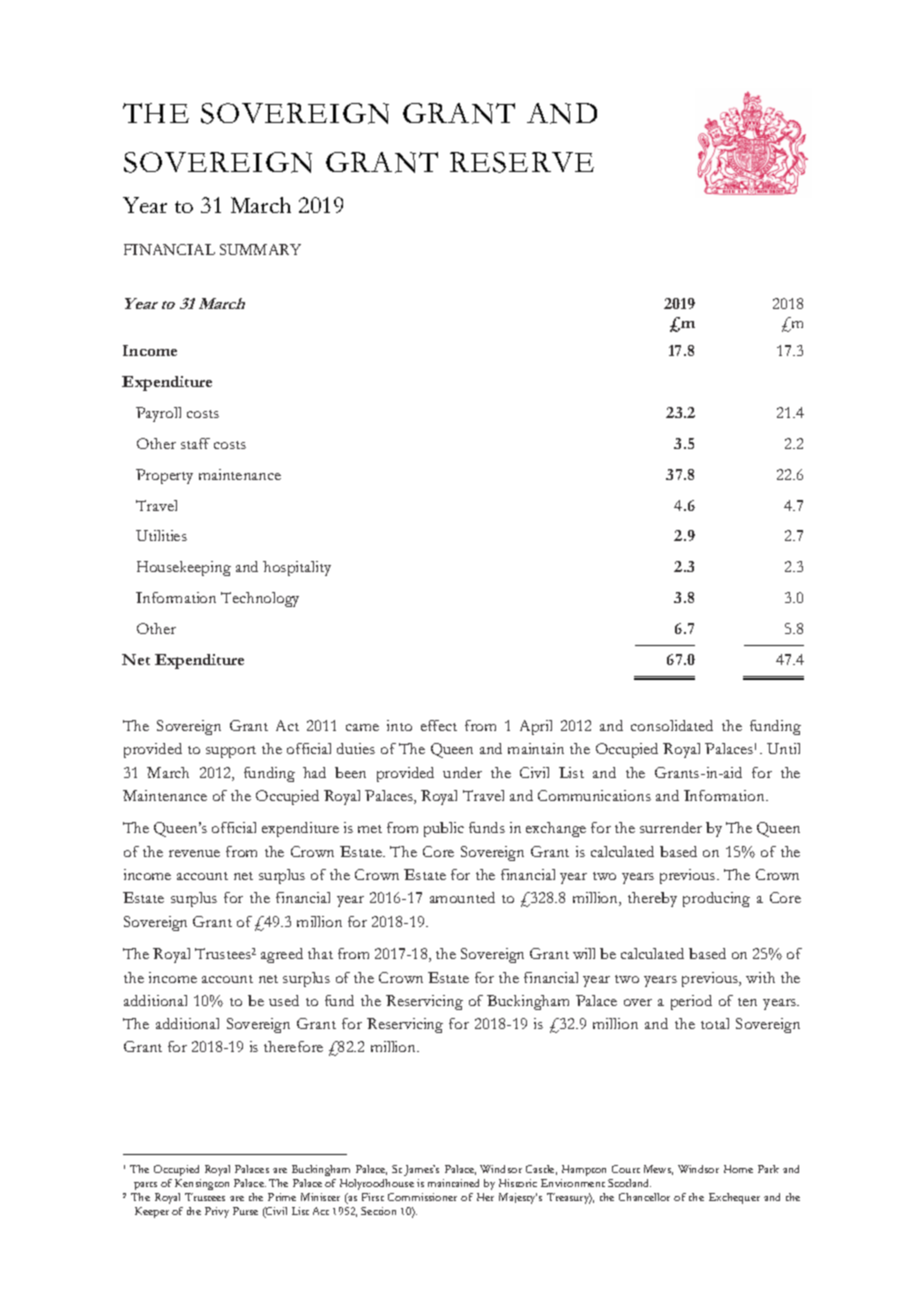 Image resolution: width=924 pixels, height=1307 pixels. I want to click on SUMMARY, so click(260, 249).
